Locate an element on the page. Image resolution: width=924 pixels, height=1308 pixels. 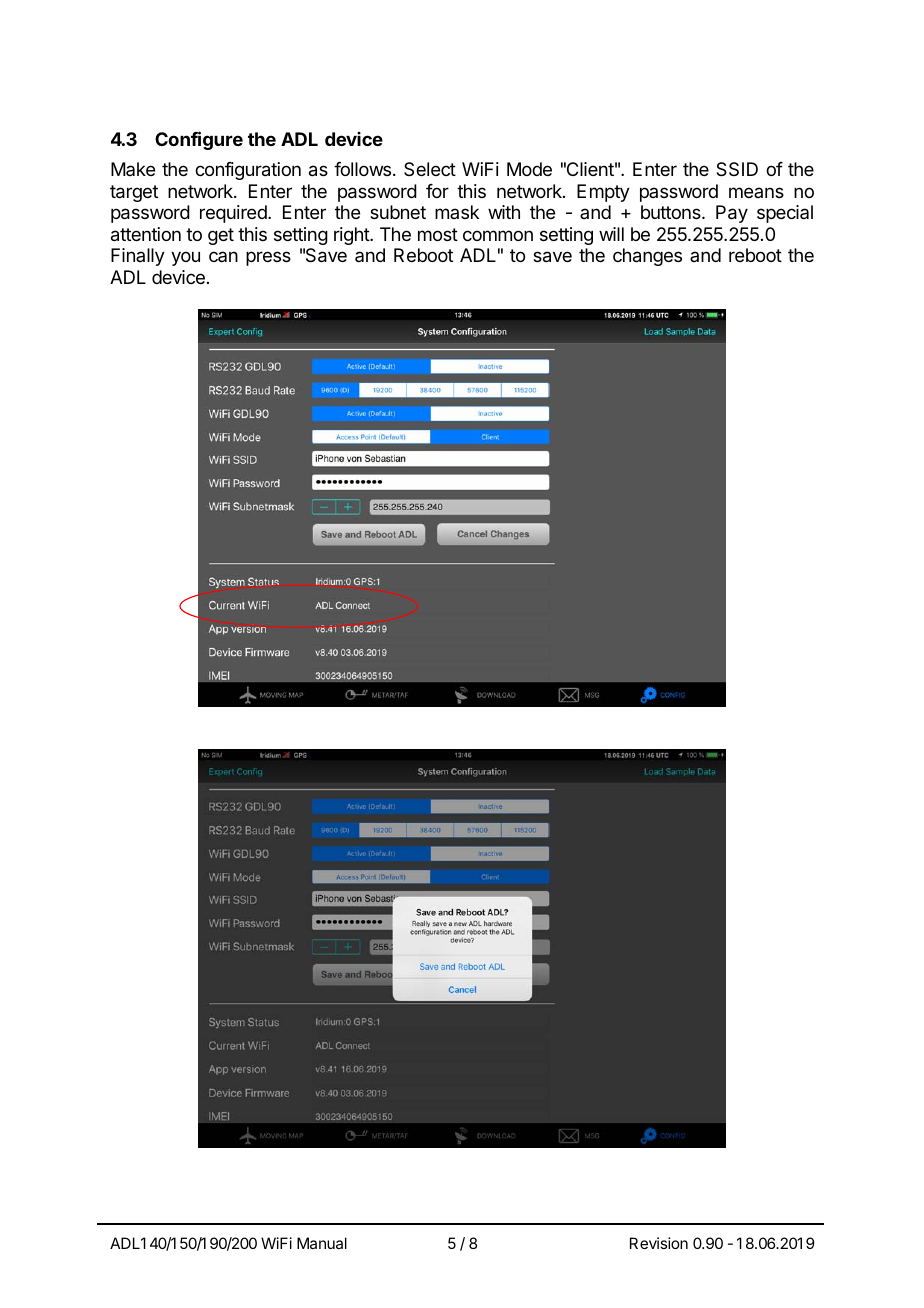
Pay is located at coordinates (732, 214).
